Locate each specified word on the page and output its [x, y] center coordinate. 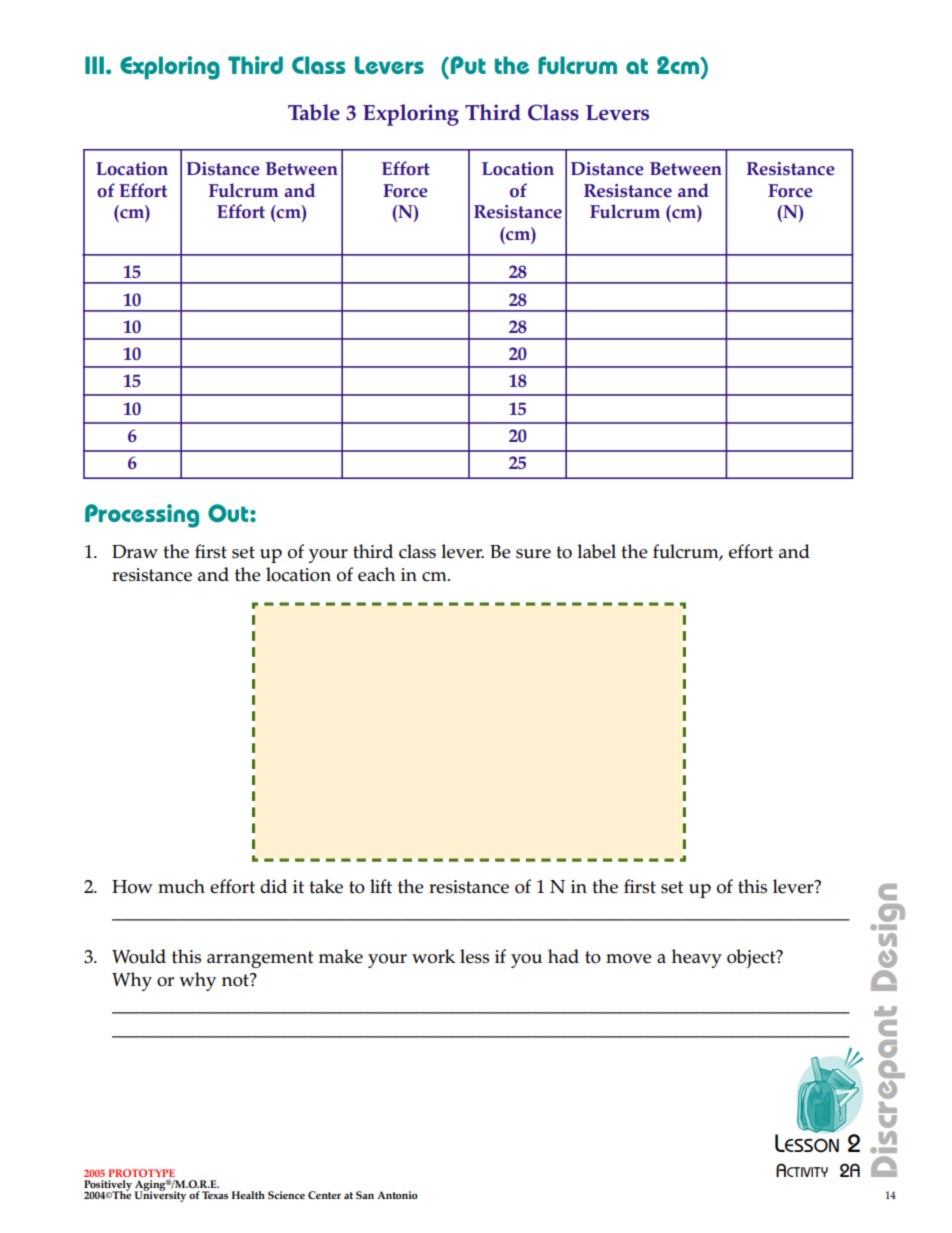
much [181, 886]
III [94, 65]
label [596, 551]
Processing [142, 516]
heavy [697, 958]
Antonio [397, 1195]
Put [467, 65]
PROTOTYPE [141, 1174]
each [376, 574]
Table [314, 112]
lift [381, 886]
